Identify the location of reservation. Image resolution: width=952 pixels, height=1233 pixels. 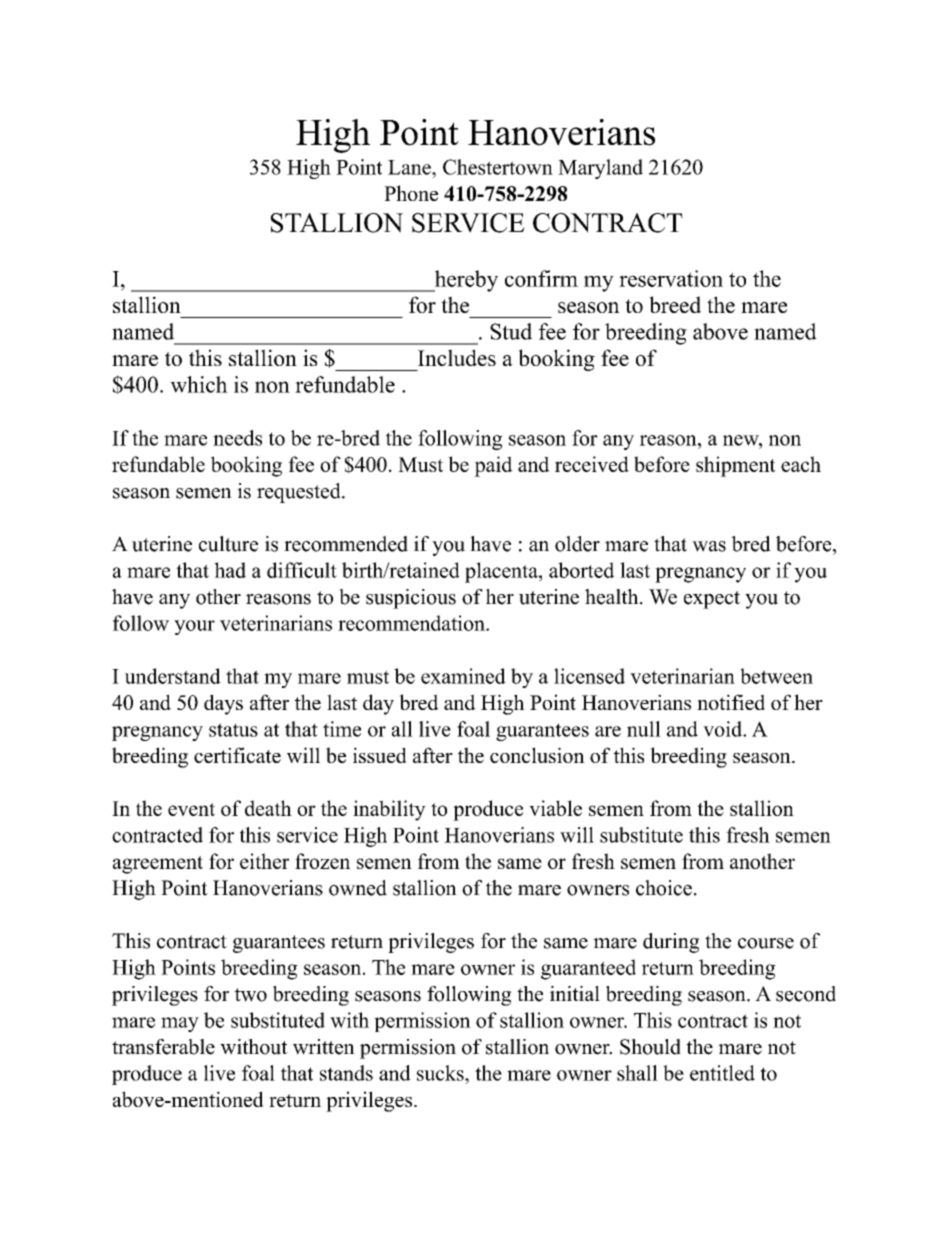
(671, 278).
